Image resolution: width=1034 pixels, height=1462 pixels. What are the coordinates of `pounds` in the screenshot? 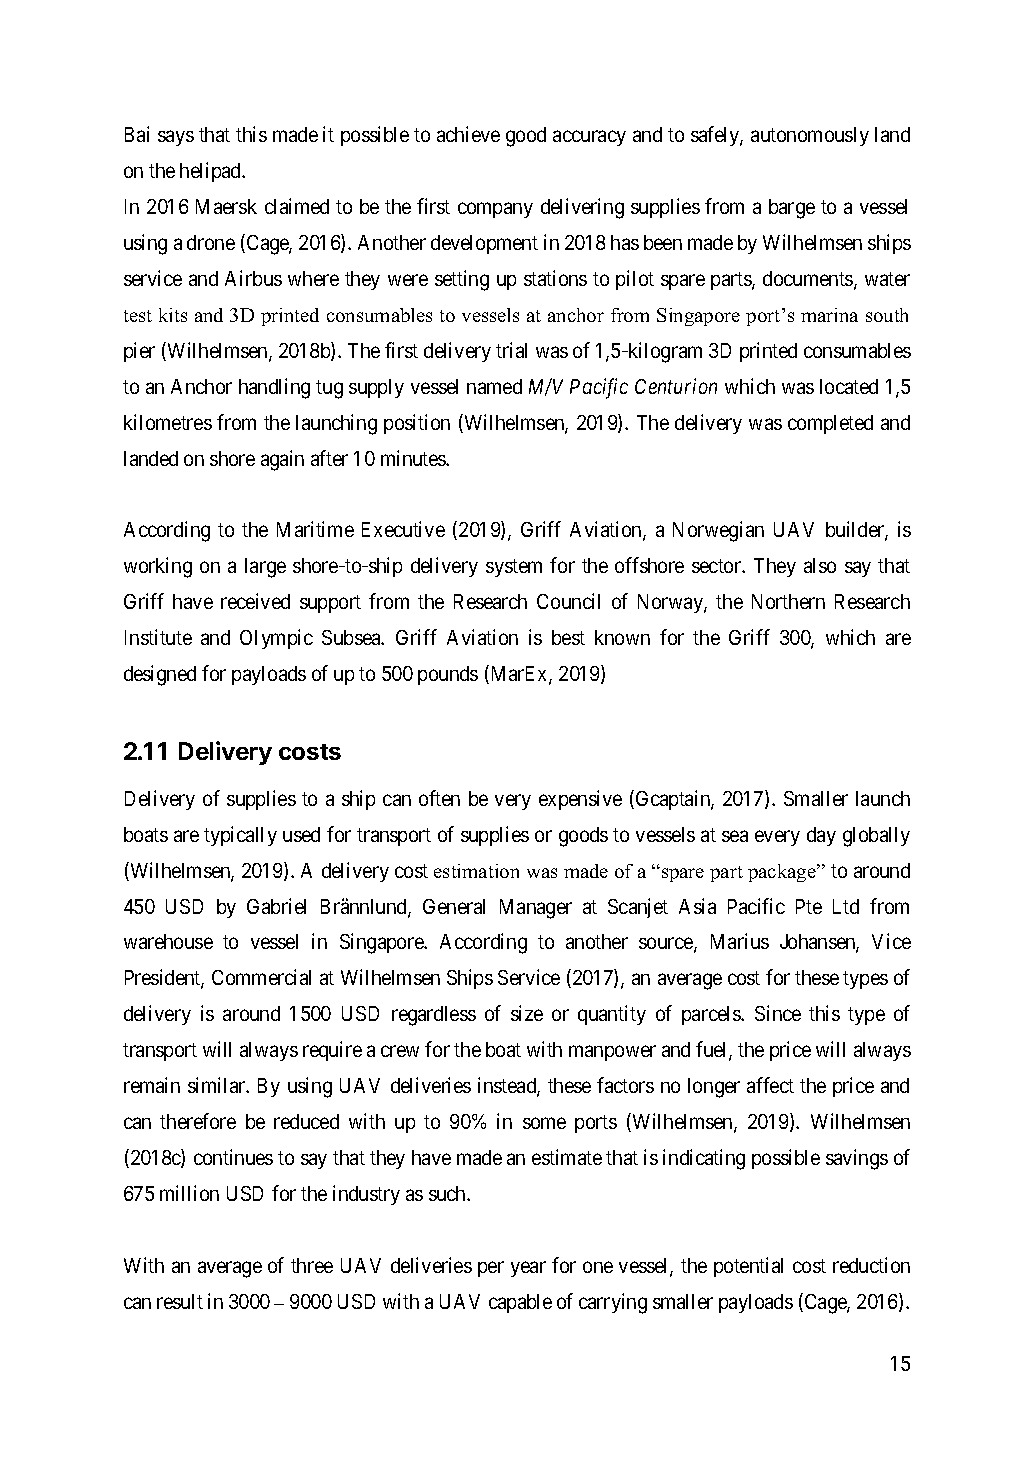 It's located at (448, 675).
